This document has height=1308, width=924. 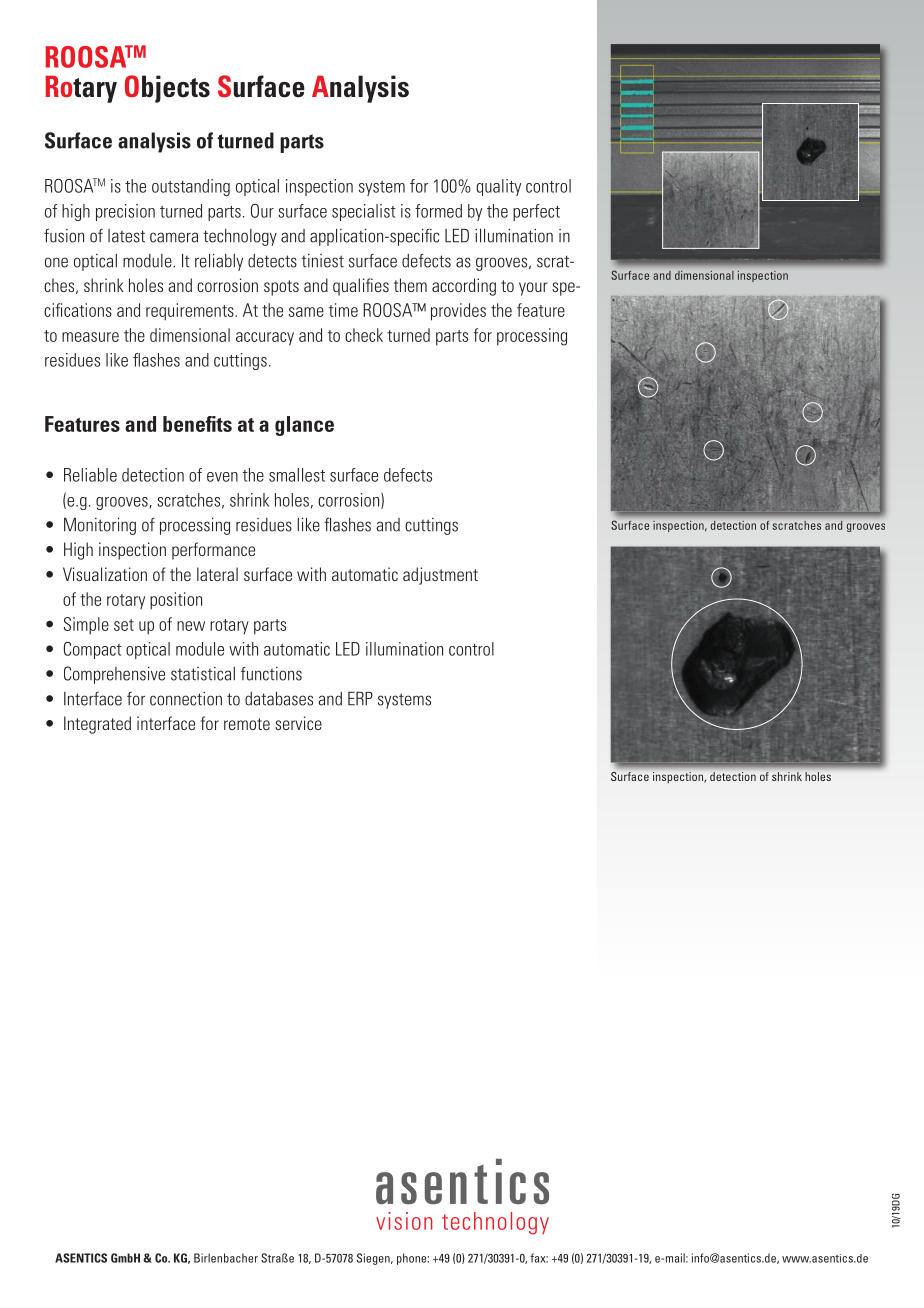 I want to click on glance, so click(x=304, y=426).
